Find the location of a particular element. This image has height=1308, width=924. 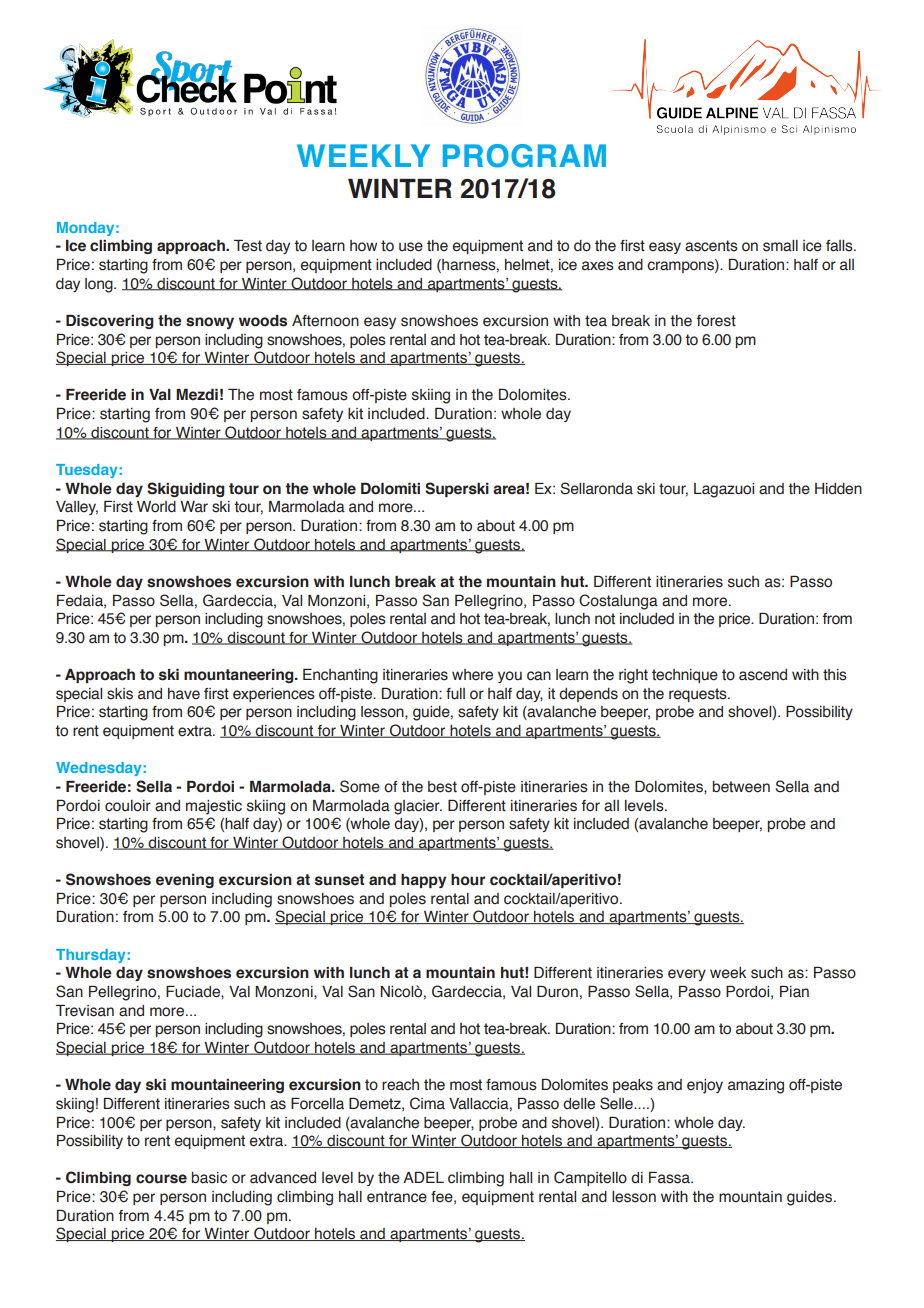

where is located at coordinates (472, 675).
